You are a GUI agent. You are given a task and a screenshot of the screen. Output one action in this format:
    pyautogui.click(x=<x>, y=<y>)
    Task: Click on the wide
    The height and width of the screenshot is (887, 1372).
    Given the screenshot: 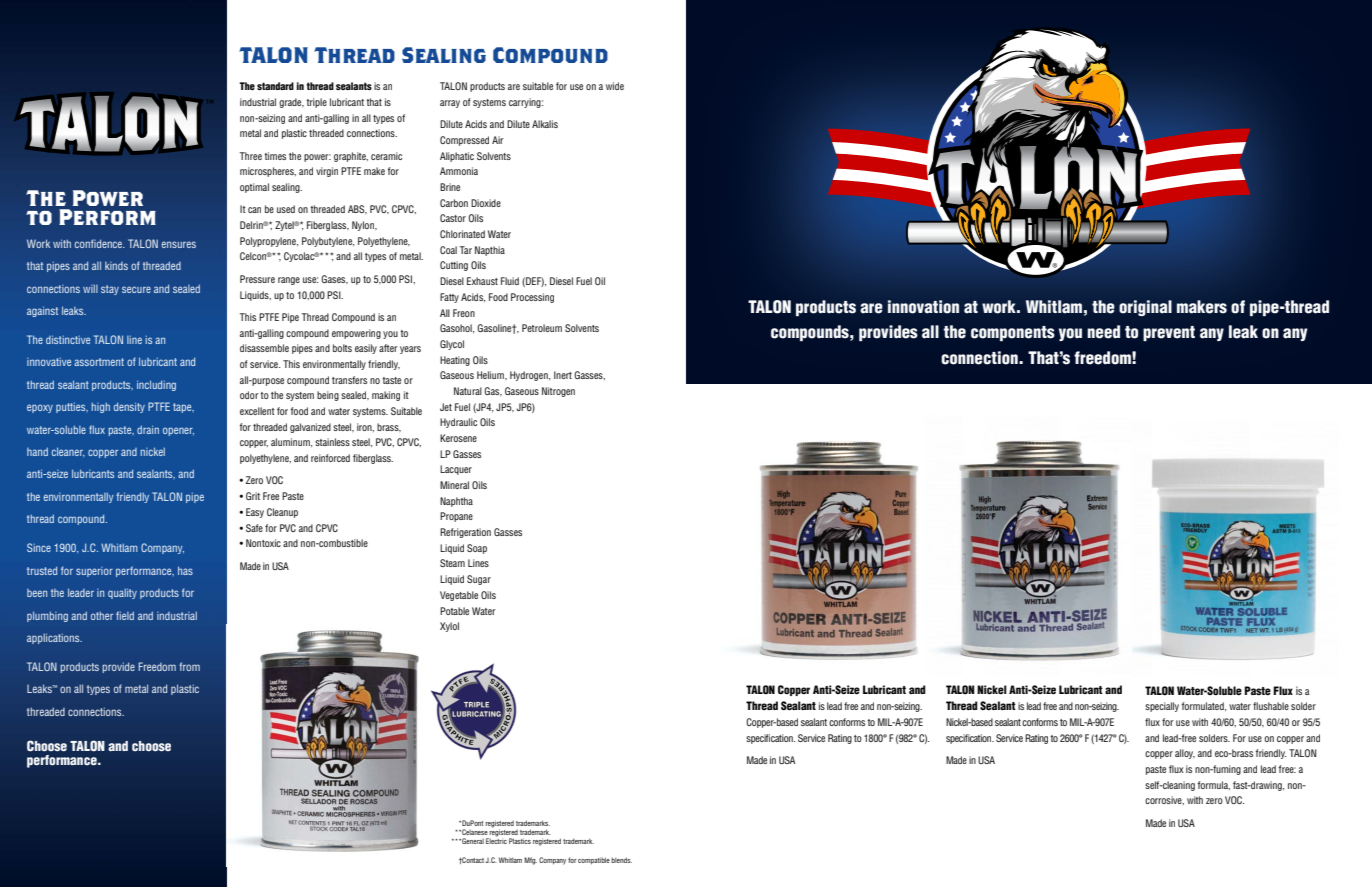 What is the action you would take?
    pyautogui.click(x=615, y=86)
